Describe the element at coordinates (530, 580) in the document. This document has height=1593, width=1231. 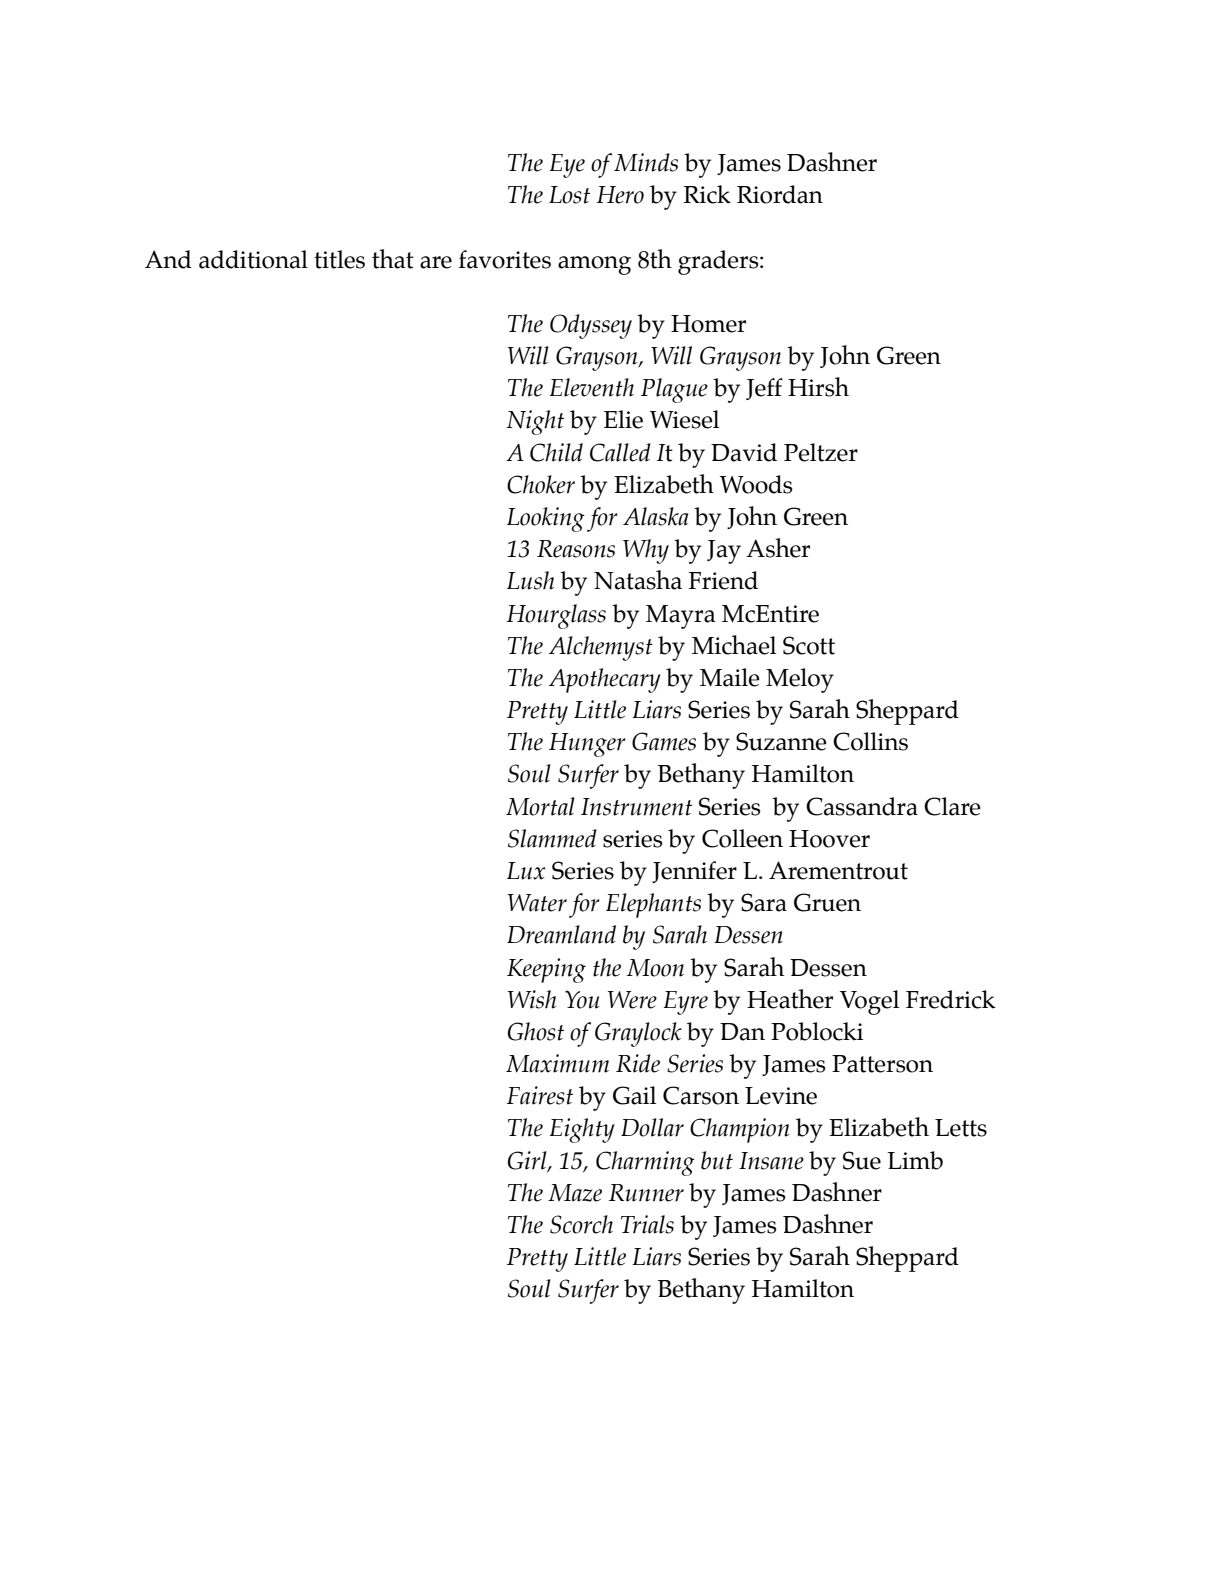
I see `Lush` at that location.
